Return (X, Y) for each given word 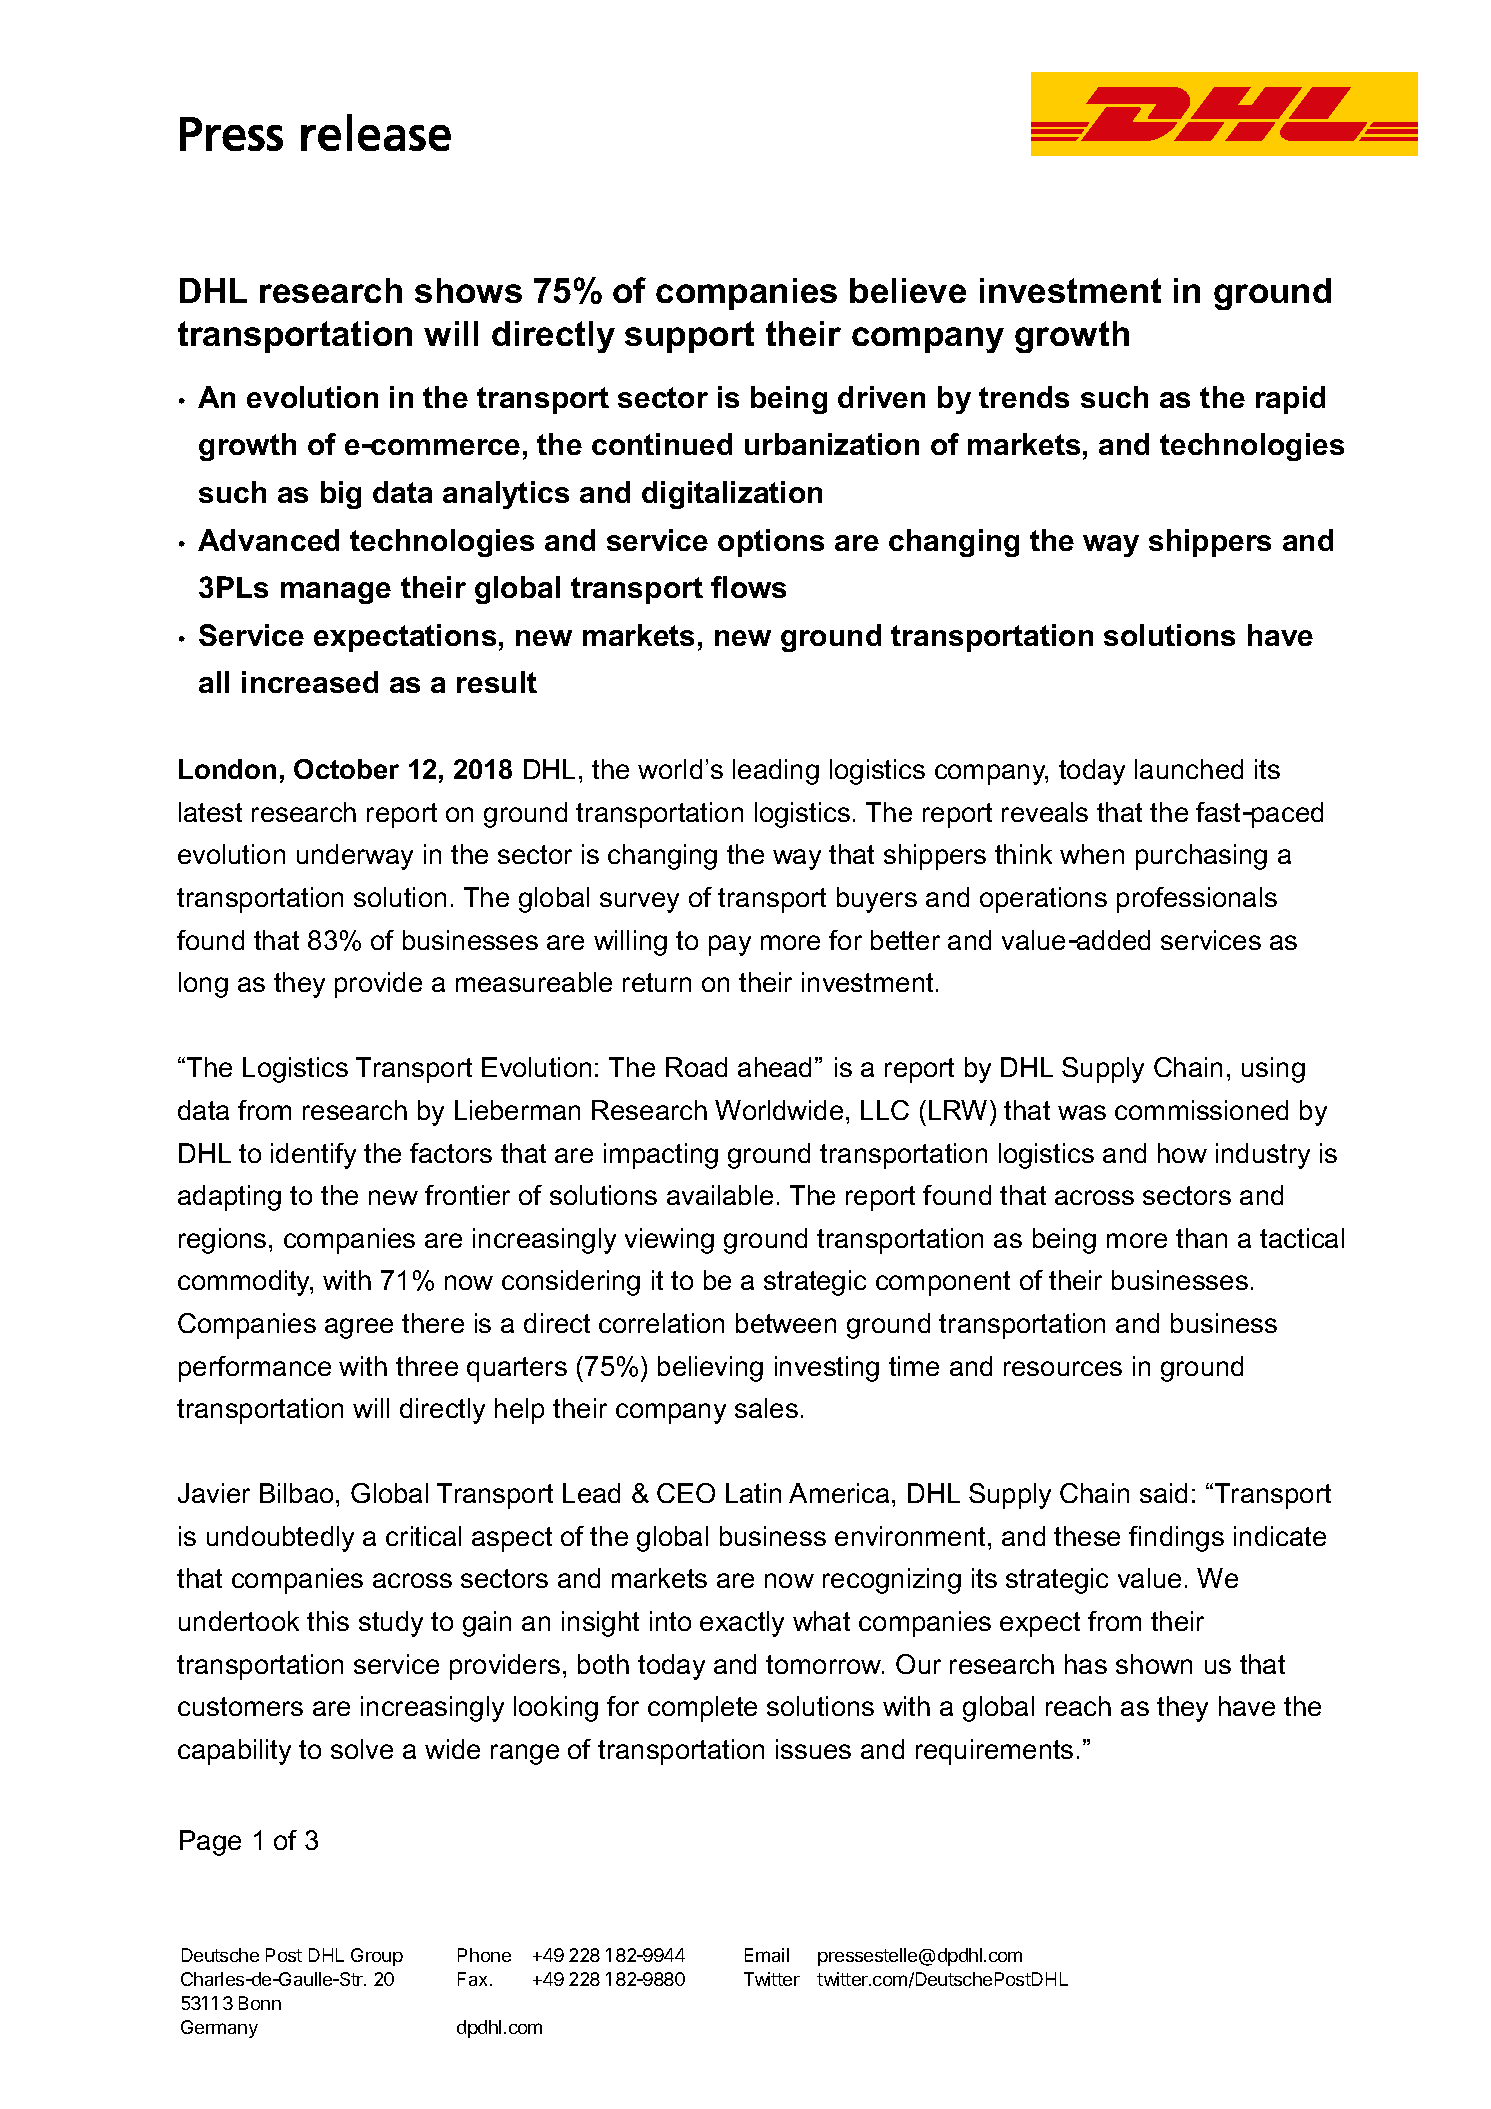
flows (748, 587)
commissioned (1201, 1110)
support (689, 337)
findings (1176, 1539)
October (346, 769)
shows (468, 290)
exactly (742, 1624)
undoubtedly (280, 1539)
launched (1189, 769)
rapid (1290, 400)
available (720, 1195)
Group (377, 1957)
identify (313, 1156)
